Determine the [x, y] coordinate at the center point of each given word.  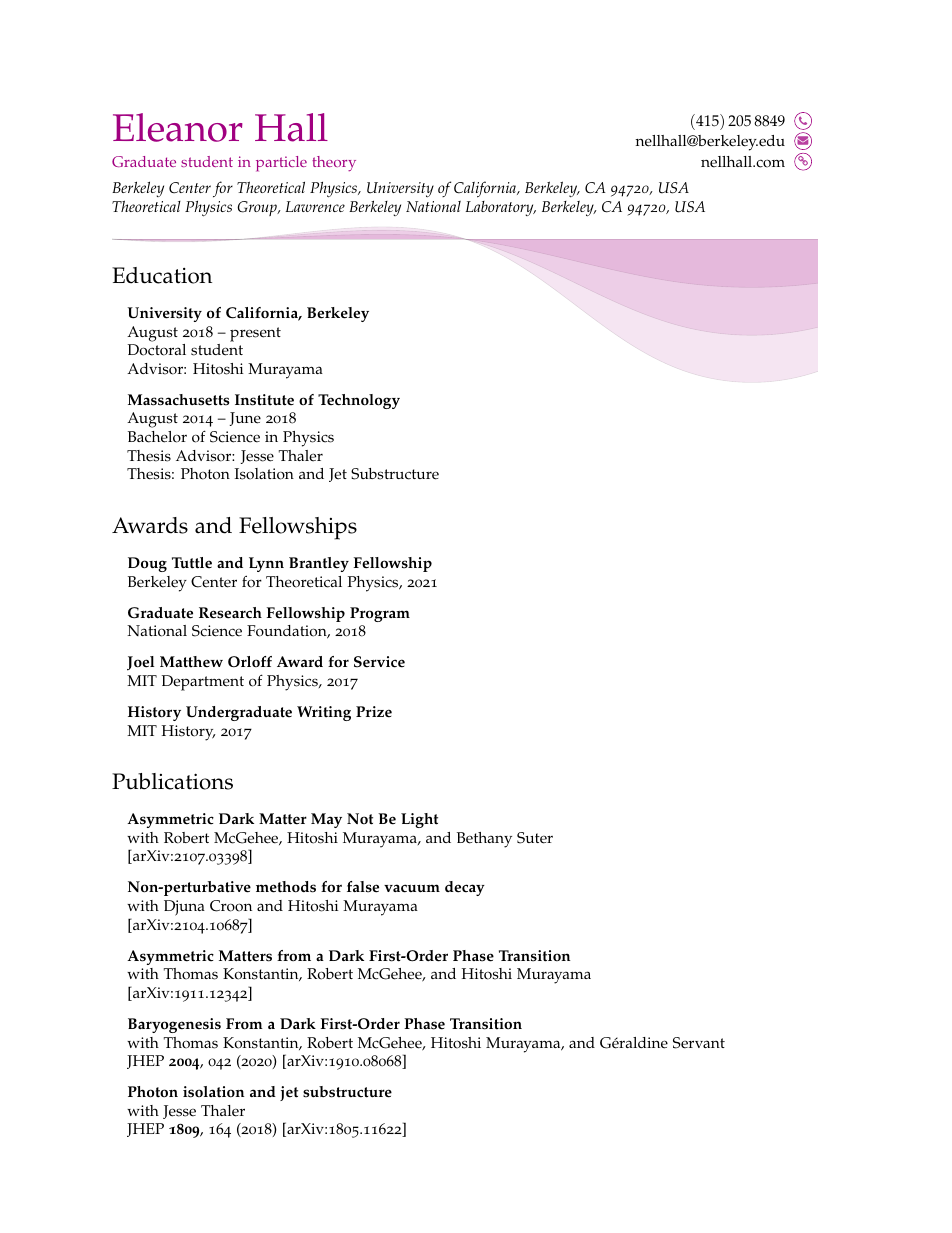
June [245, 419]
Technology [359, 401]
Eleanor [178, 127]
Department [202, 683]
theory [334, 163]
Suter [535, 838]
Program [380, 614]
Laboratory [501, 208]
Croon [231, 906]
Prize [374, 712]
